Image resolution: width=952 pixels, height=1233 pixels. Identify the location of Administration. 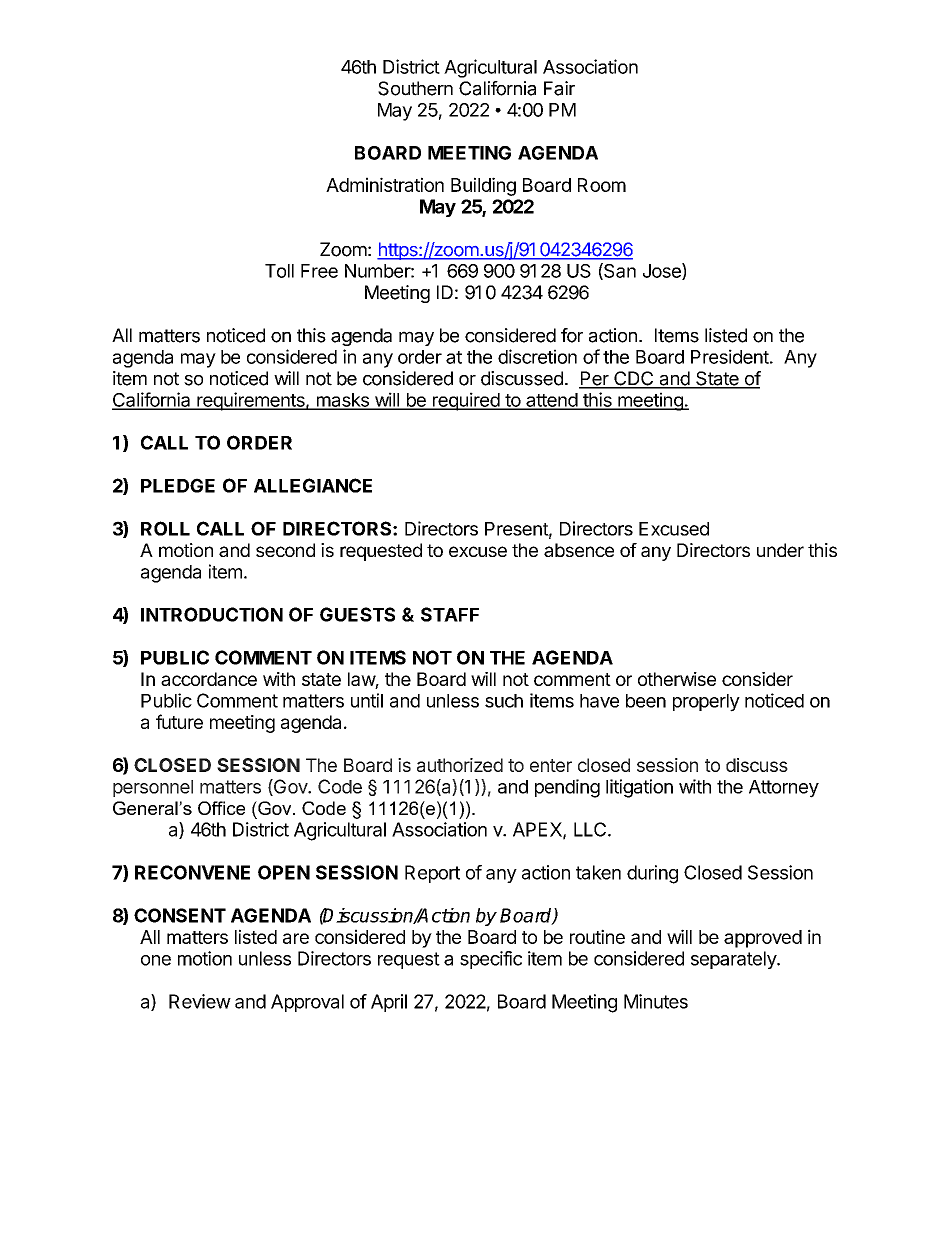
(385, 184).
